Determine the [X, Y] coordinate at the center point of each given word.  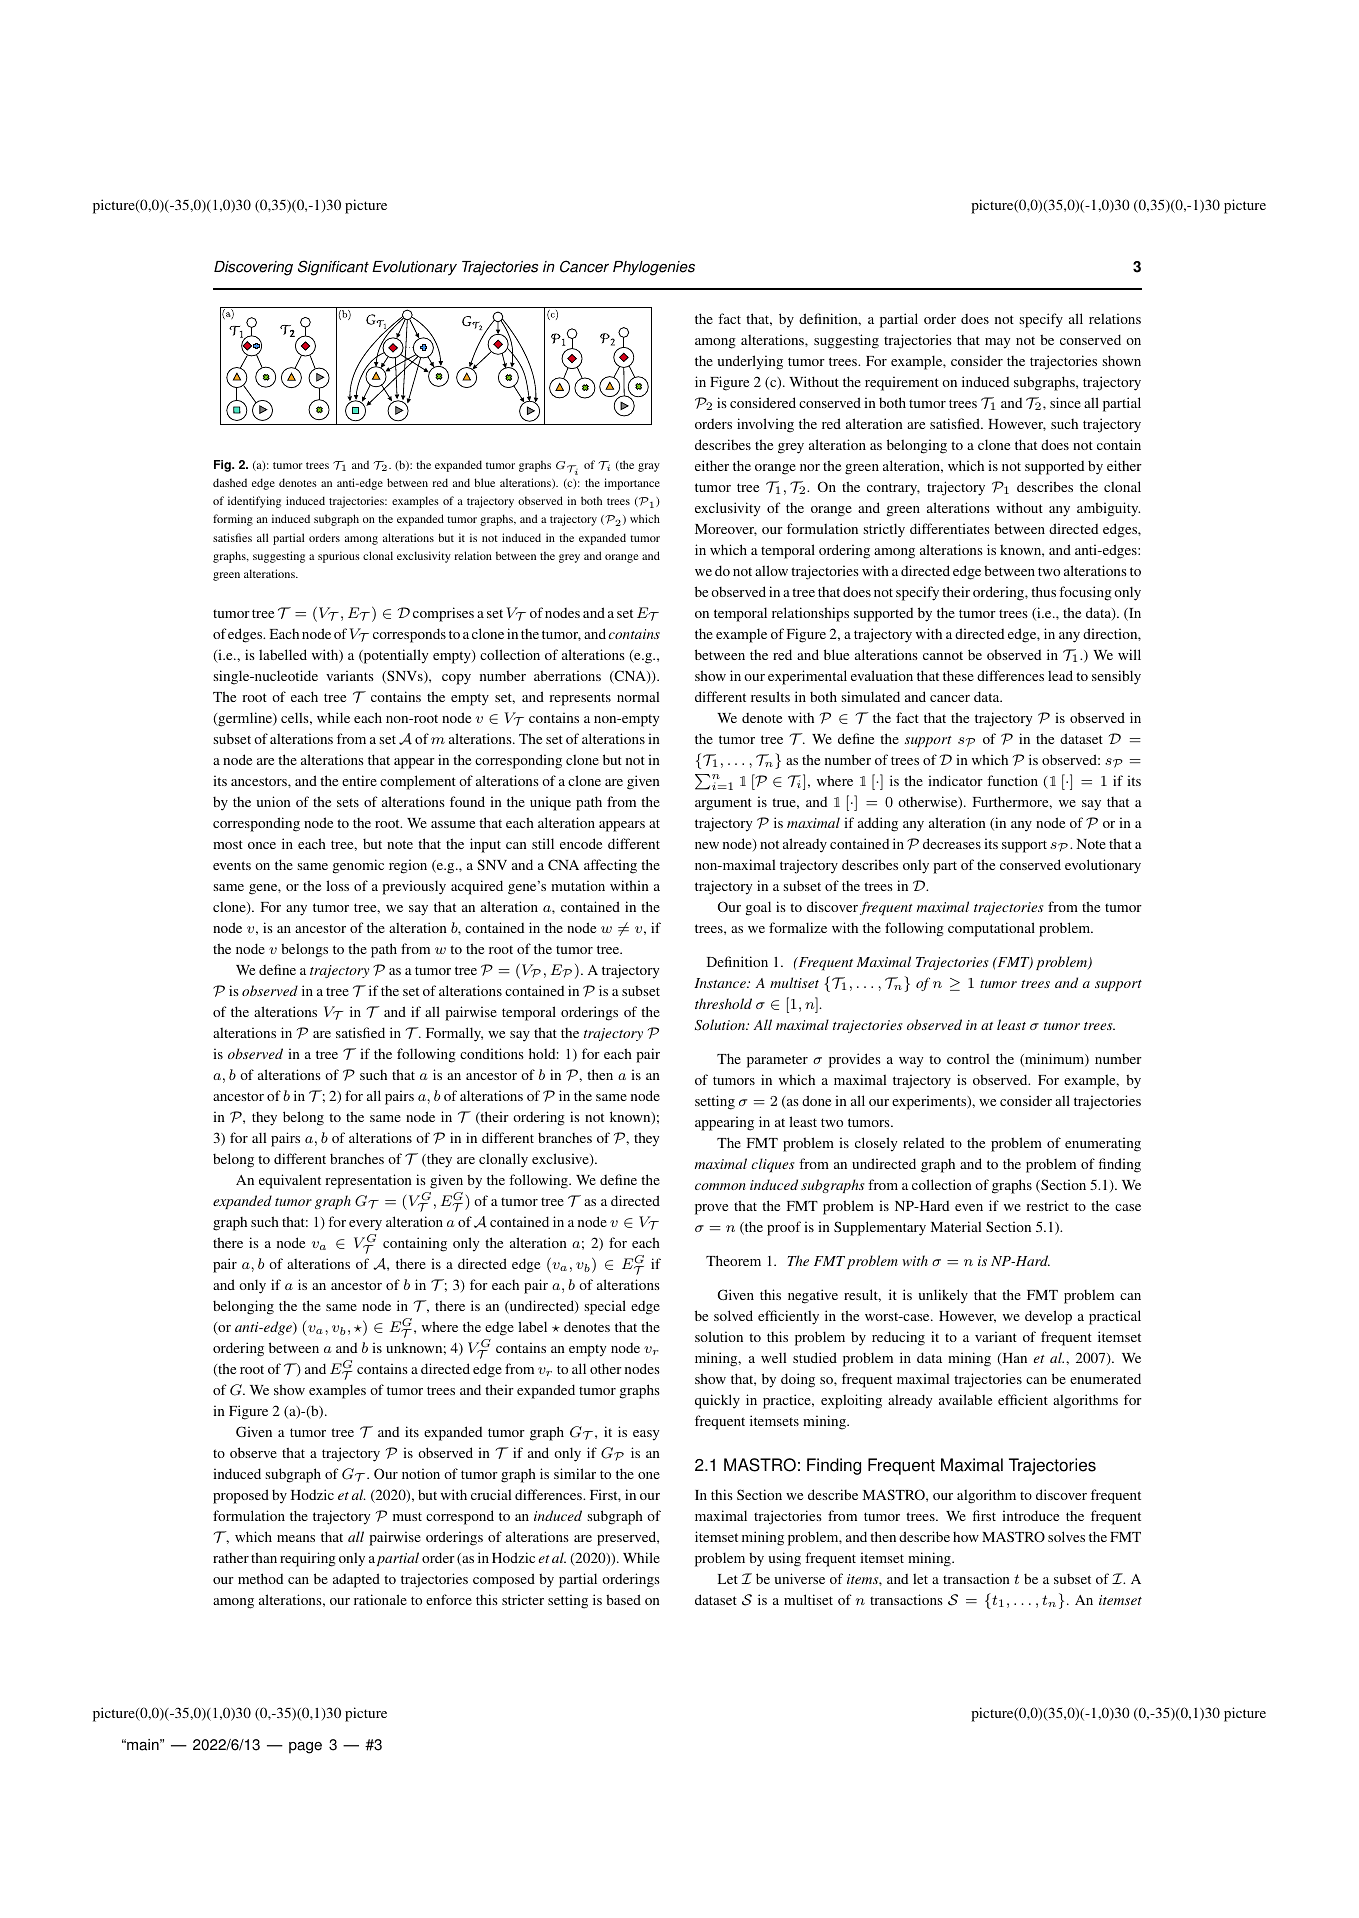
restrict [1047, 1205]
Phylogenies [654, 268]
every [365, 1225]
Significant [333, 268]
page [305, 1747]
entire [359, 780]
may [997, 343]
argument [723, 804]
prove [711, 1209]
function [1012, 780]
